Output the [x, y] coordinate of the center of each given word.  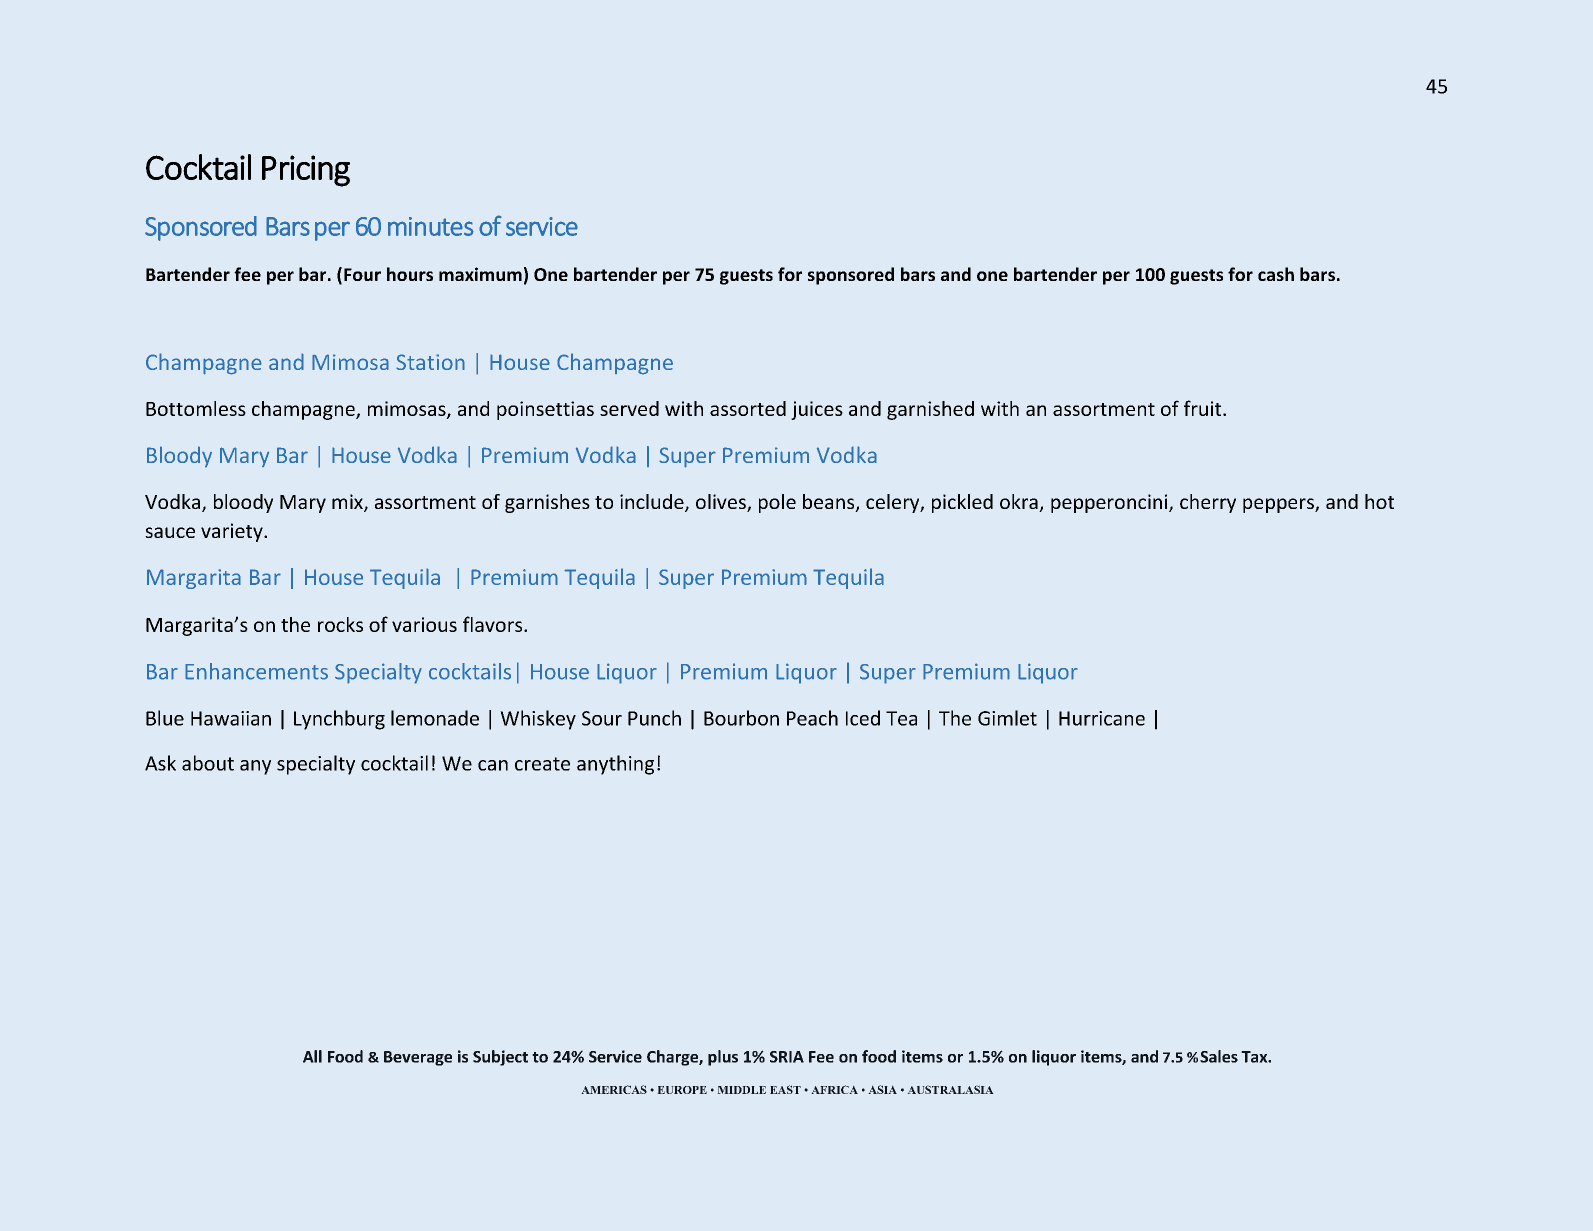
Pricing [306, 171]
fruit [1204, 408]
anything [615, 765]
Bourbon [741, 718]
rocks [340, 624]
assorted [748, 408]
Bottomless [196, 408]
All [312, 1056]
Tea [901, 718]
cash [1276, 274]
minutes [431, 226]
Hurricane [1102, 718]
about [208, 763]
